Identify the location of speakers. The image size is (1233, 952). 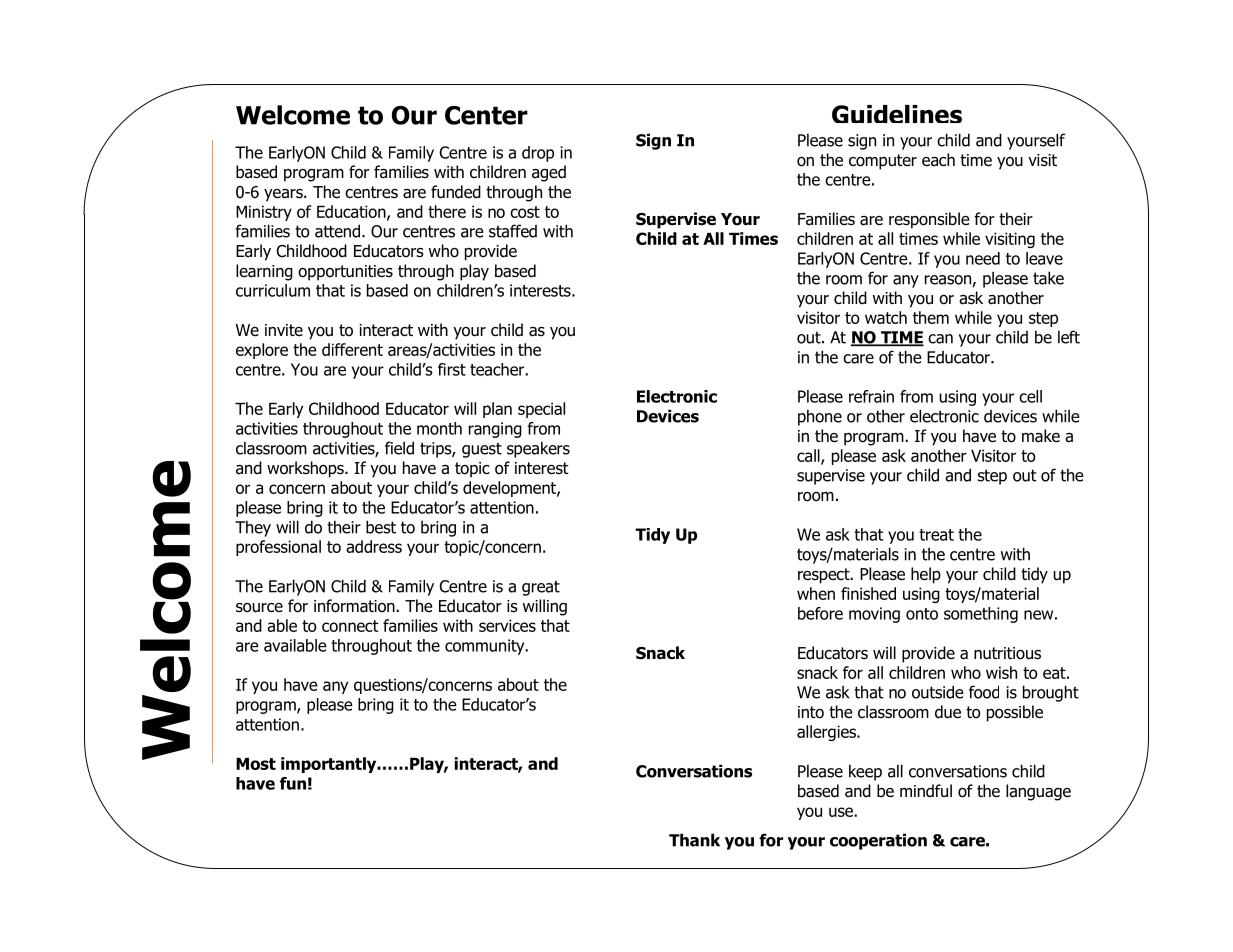
(538, 449).
